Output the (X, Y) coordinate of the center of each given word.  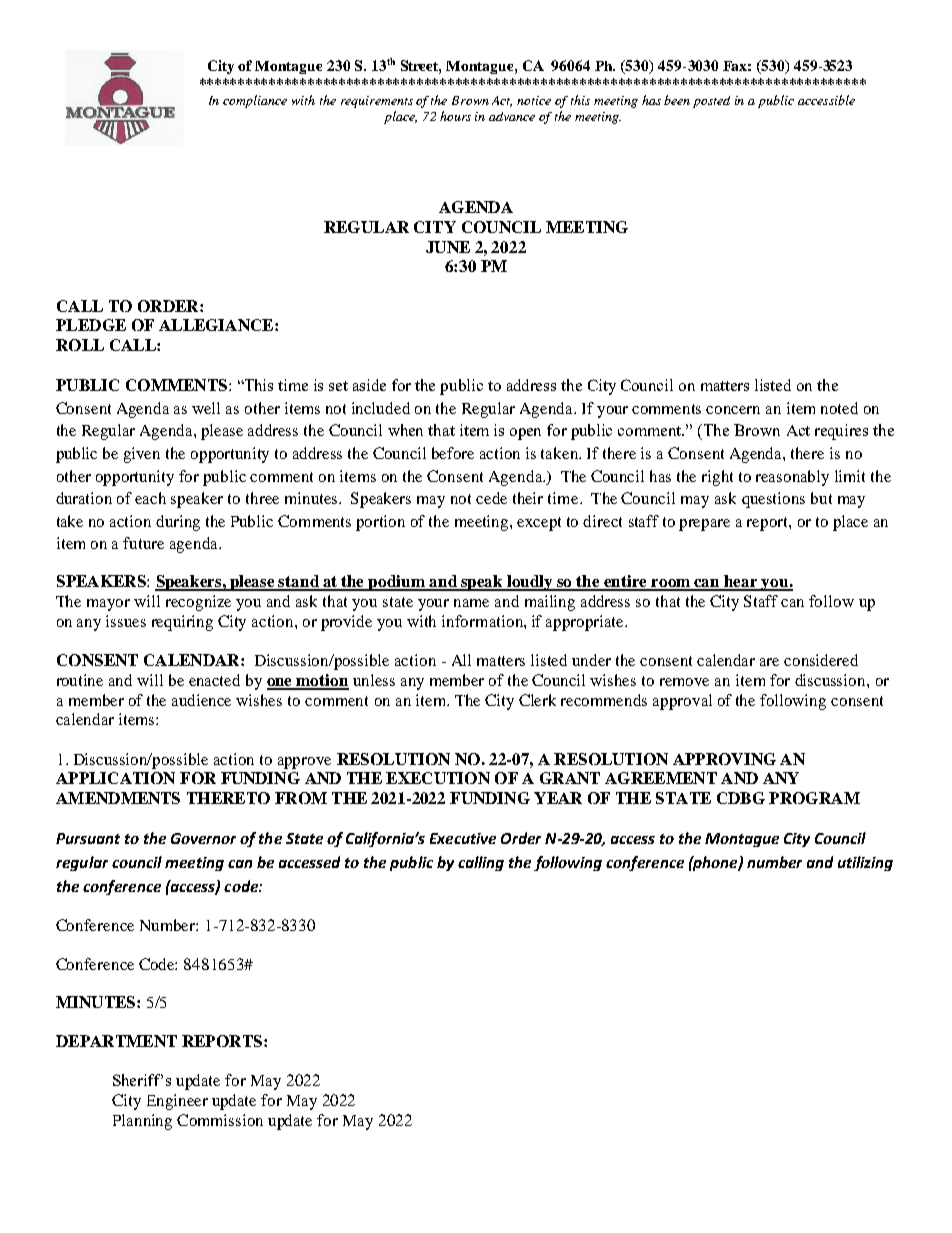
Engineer (177, 1102)
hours (455, 116)
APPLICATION (115, 778)
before (453, 453)
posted (711, 102)
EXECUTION (438, 778)
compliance (255, 101)
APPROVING (724, 759)
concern (733, 410)
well (206, 408)
